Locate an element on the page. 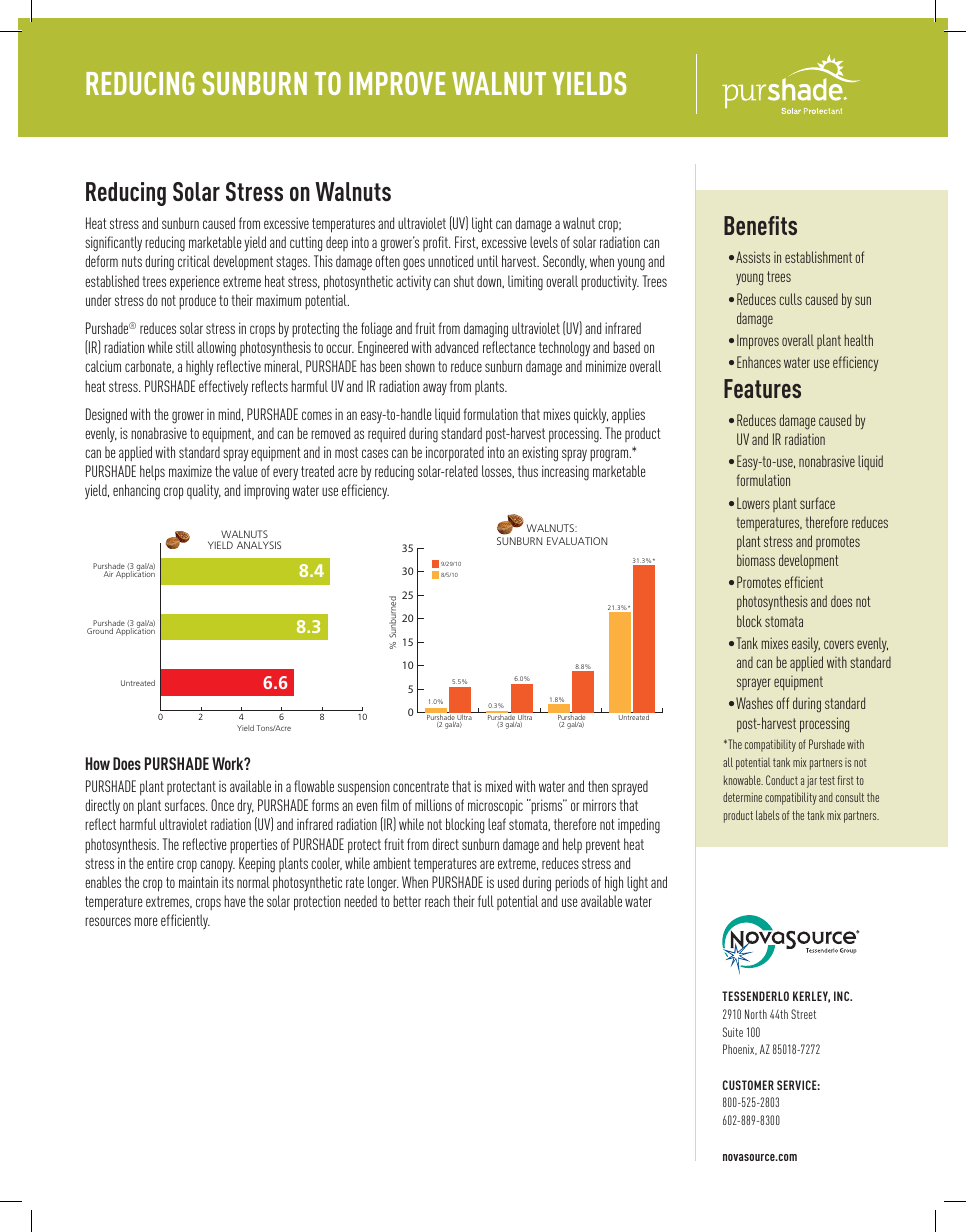  Benefits is located at coordinates (760, 225).
